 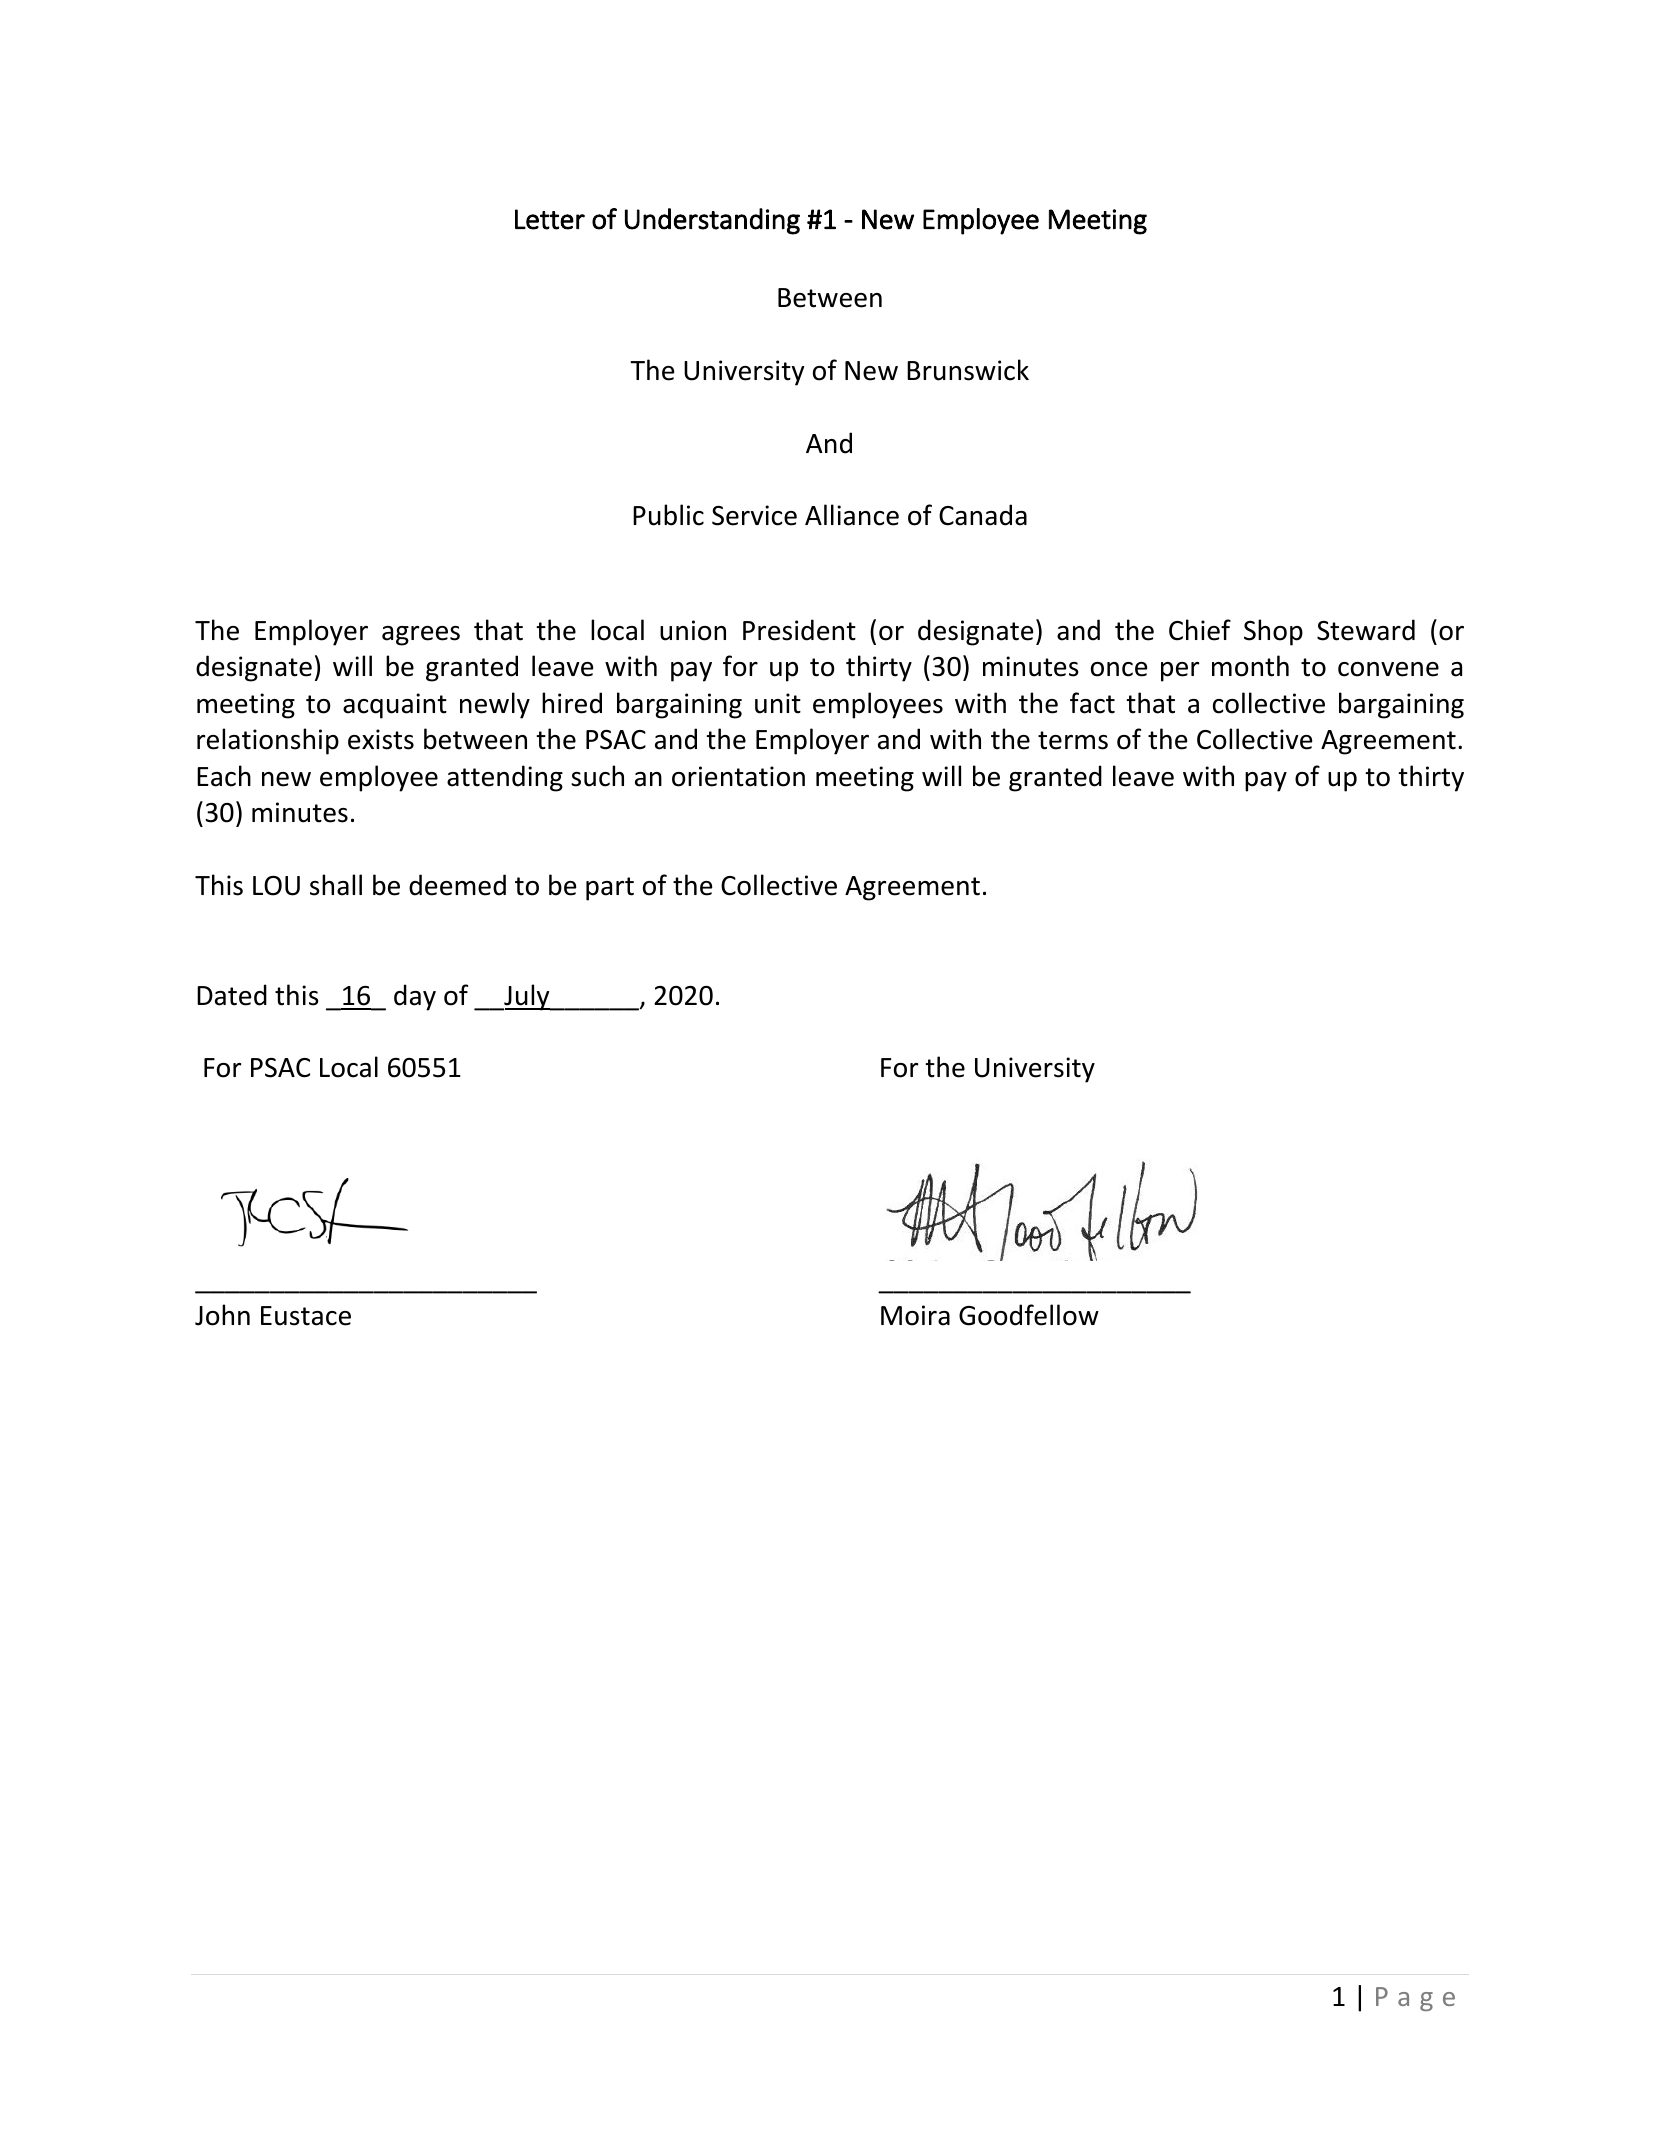 What do you see at coordinates (738, 776) in the image?
I see `orientation` at bounding box center [738, 776].
